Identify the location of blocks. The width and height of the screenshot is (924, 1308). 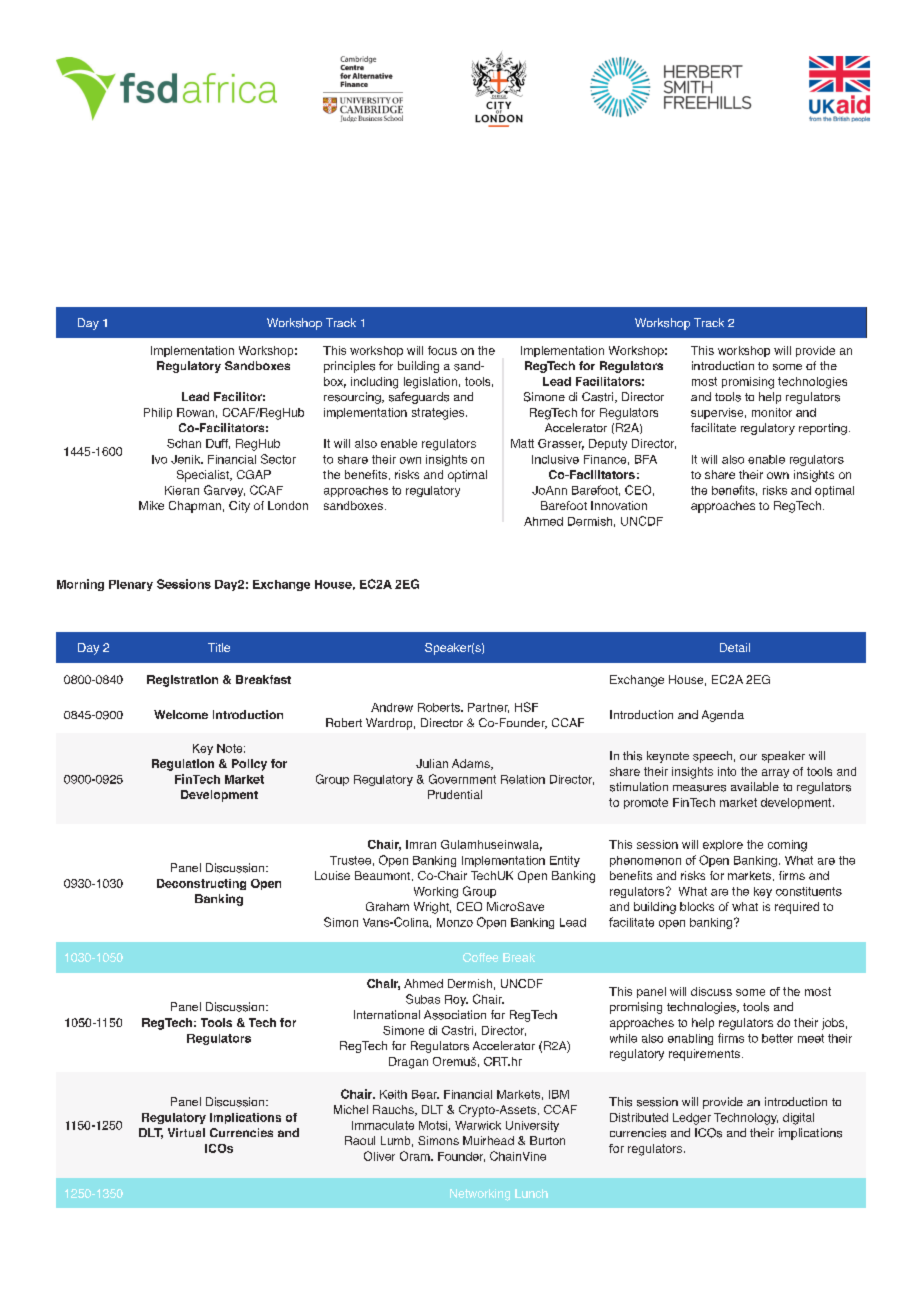
(697, 906).
